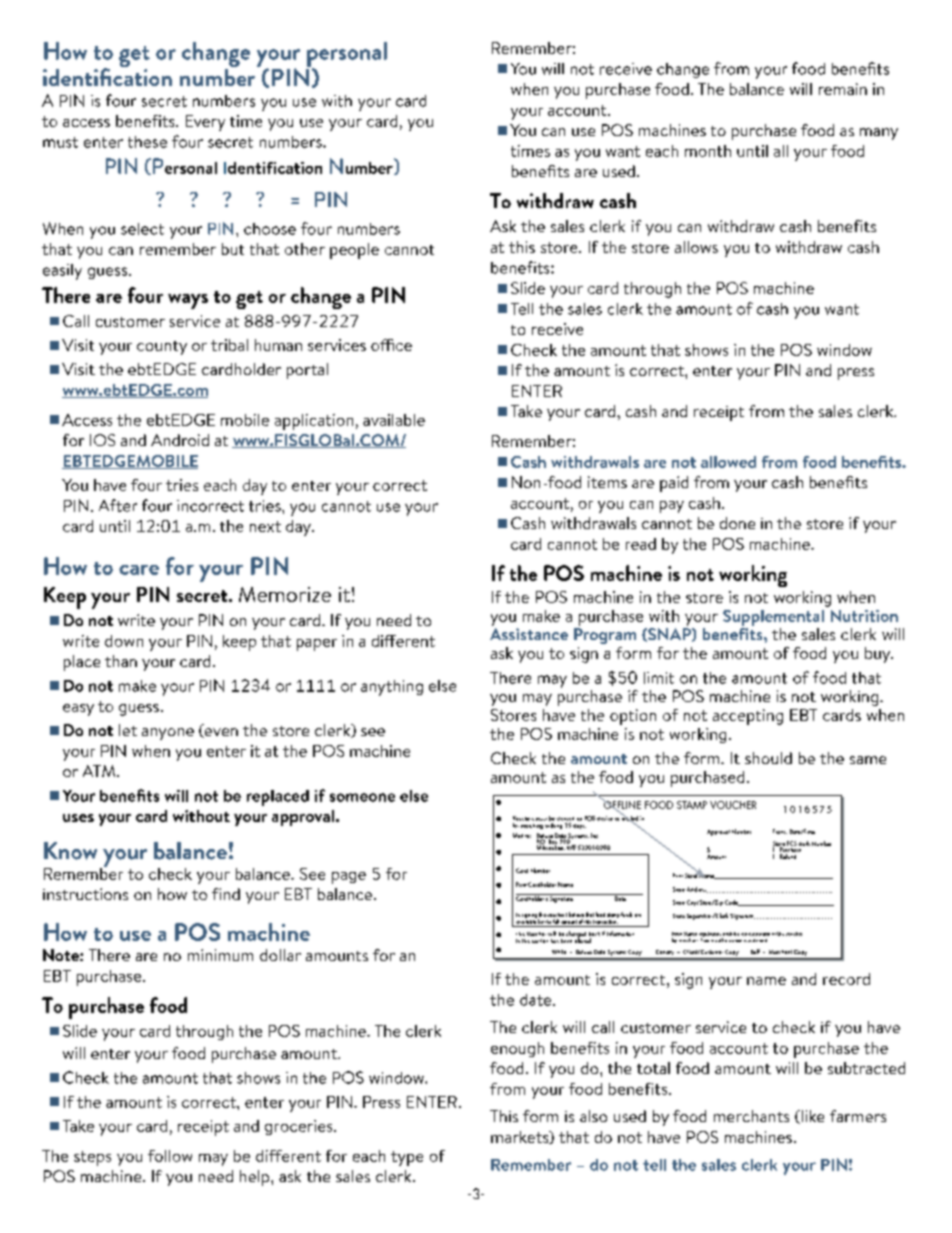 The height and width of the screenshot is (1233, 952). Describe the element at coordinates (147, 142) in the screenshot. I see `these` at that location.
